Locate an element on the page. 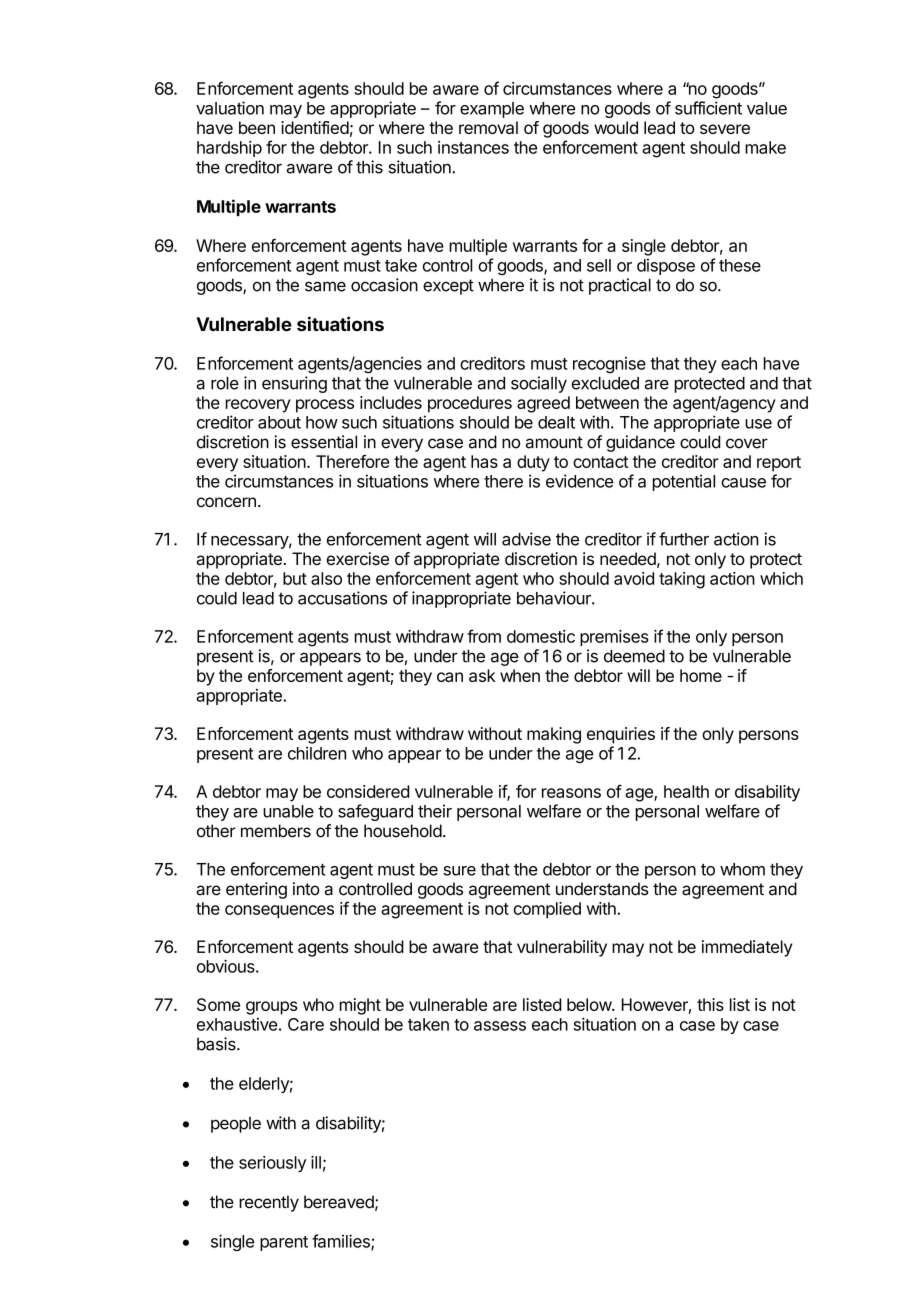 The width and height of the image is (924, 1308). children is located at coordinates (317, 753).
